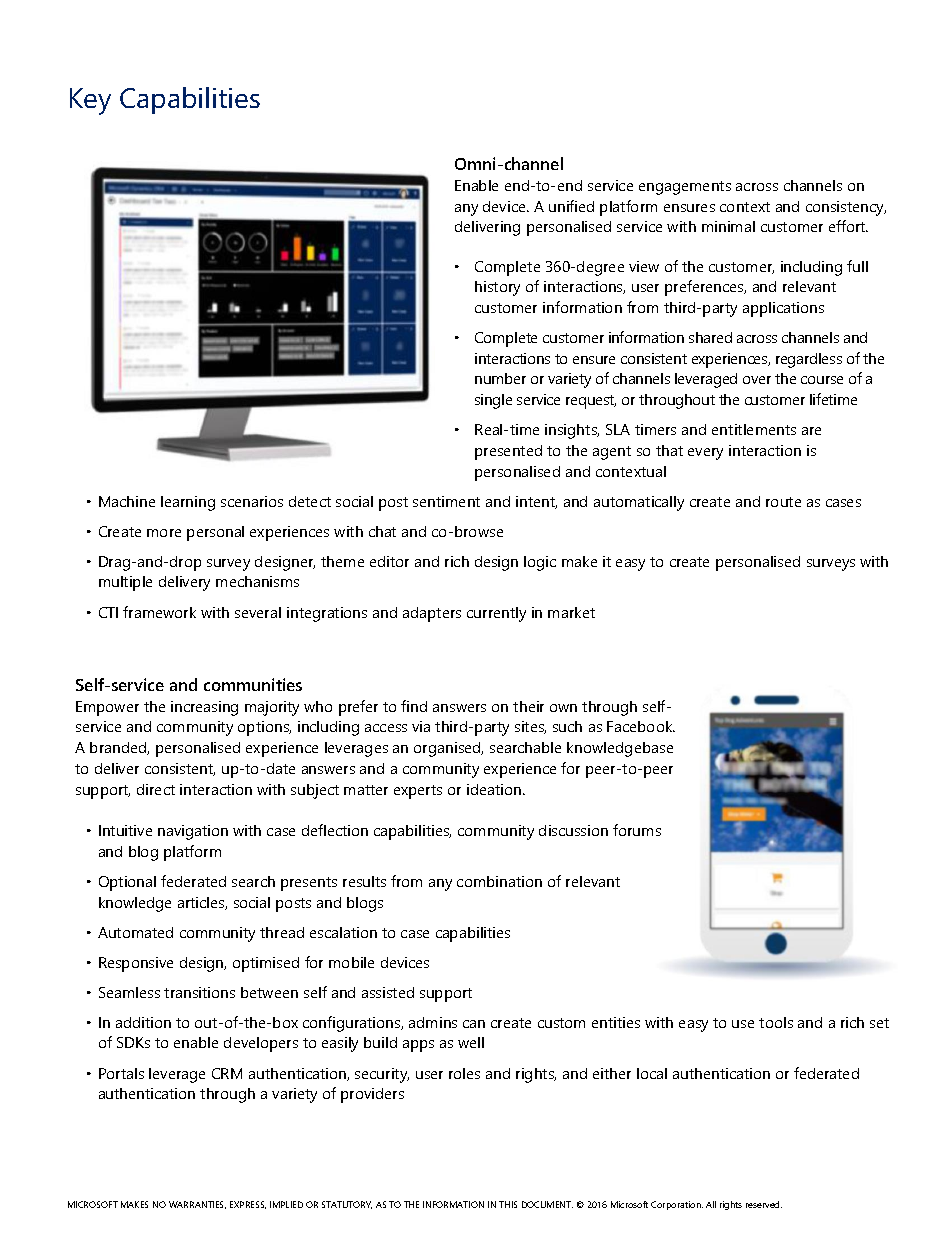 This image has height=1233, width=952. Describe the element at coordinates (193, 832) in the image. I see `navigation` at that location.
